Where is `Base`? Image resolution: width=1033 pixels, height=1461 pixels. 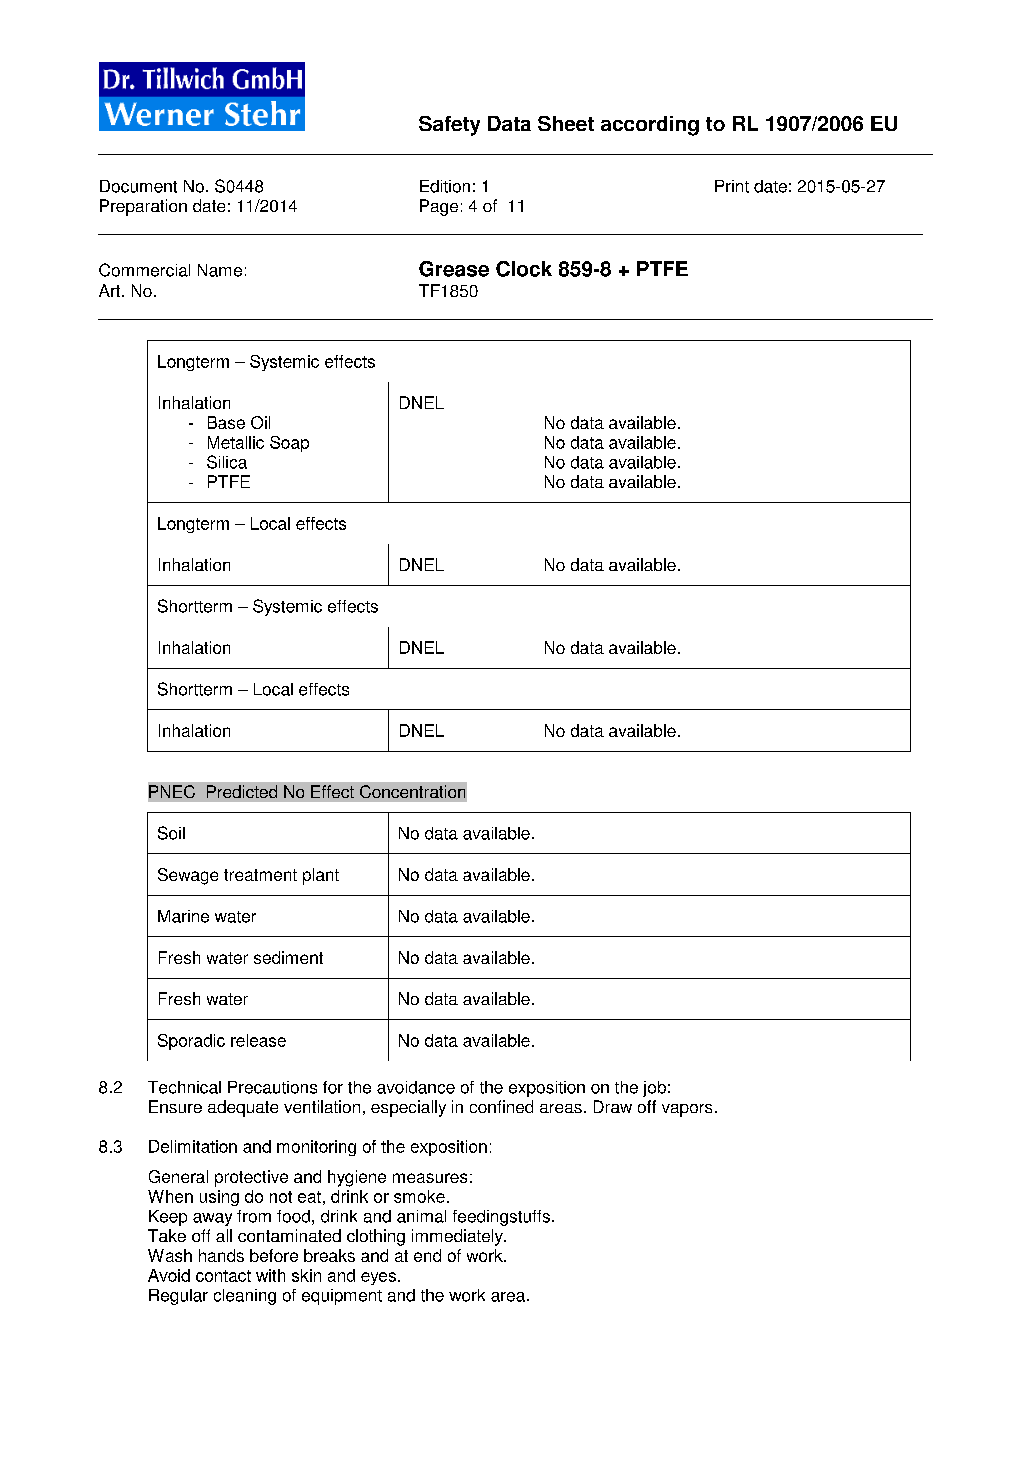
Base is located at coordinates (226, 422).
